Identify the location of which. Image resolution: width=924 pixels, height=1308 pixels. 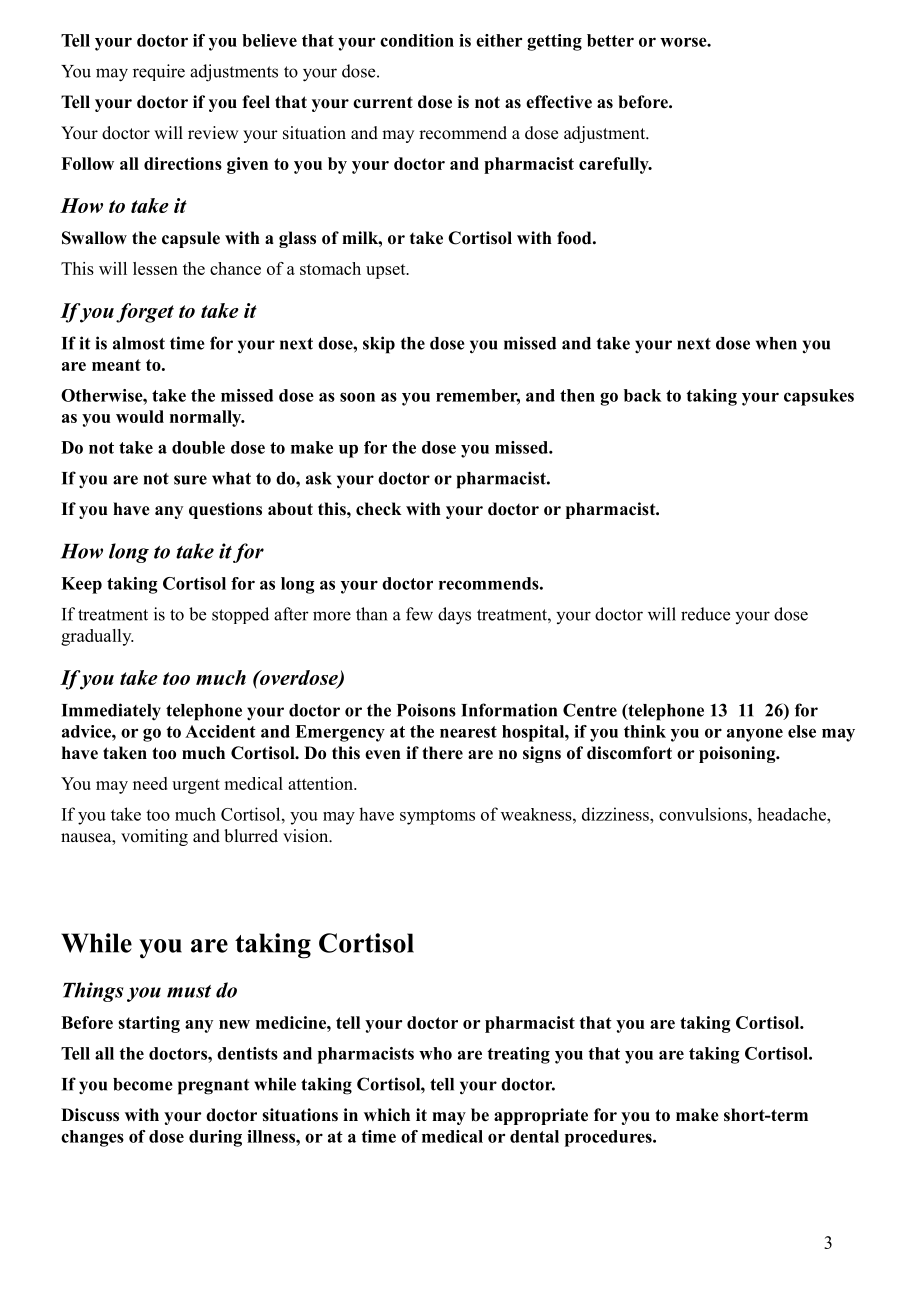
(387, 1115).
